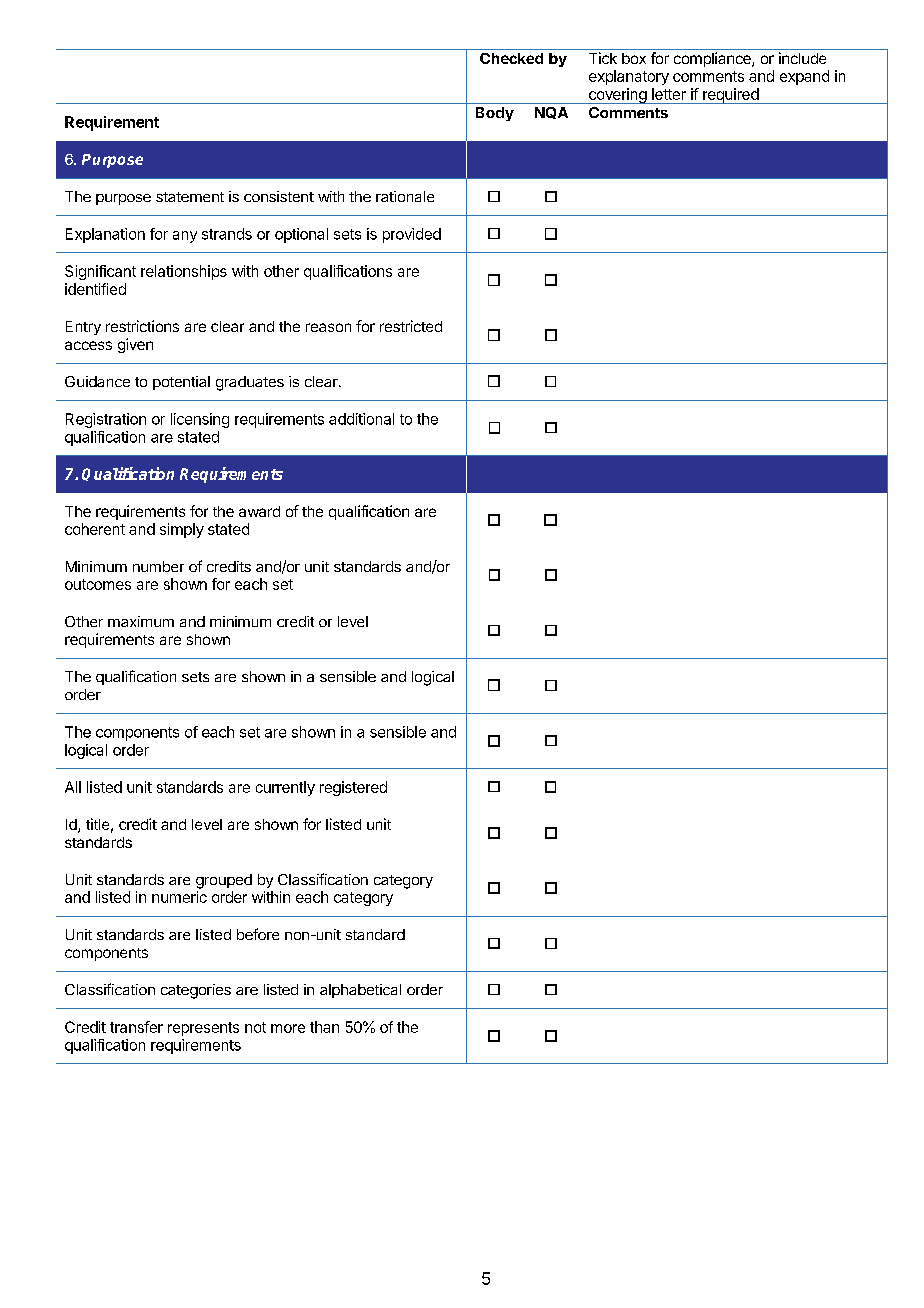 The image size is (924, 1308). What do you see at coordinates (495, 114) in the image?
I see `Body` at bounding box center [495, 114].
